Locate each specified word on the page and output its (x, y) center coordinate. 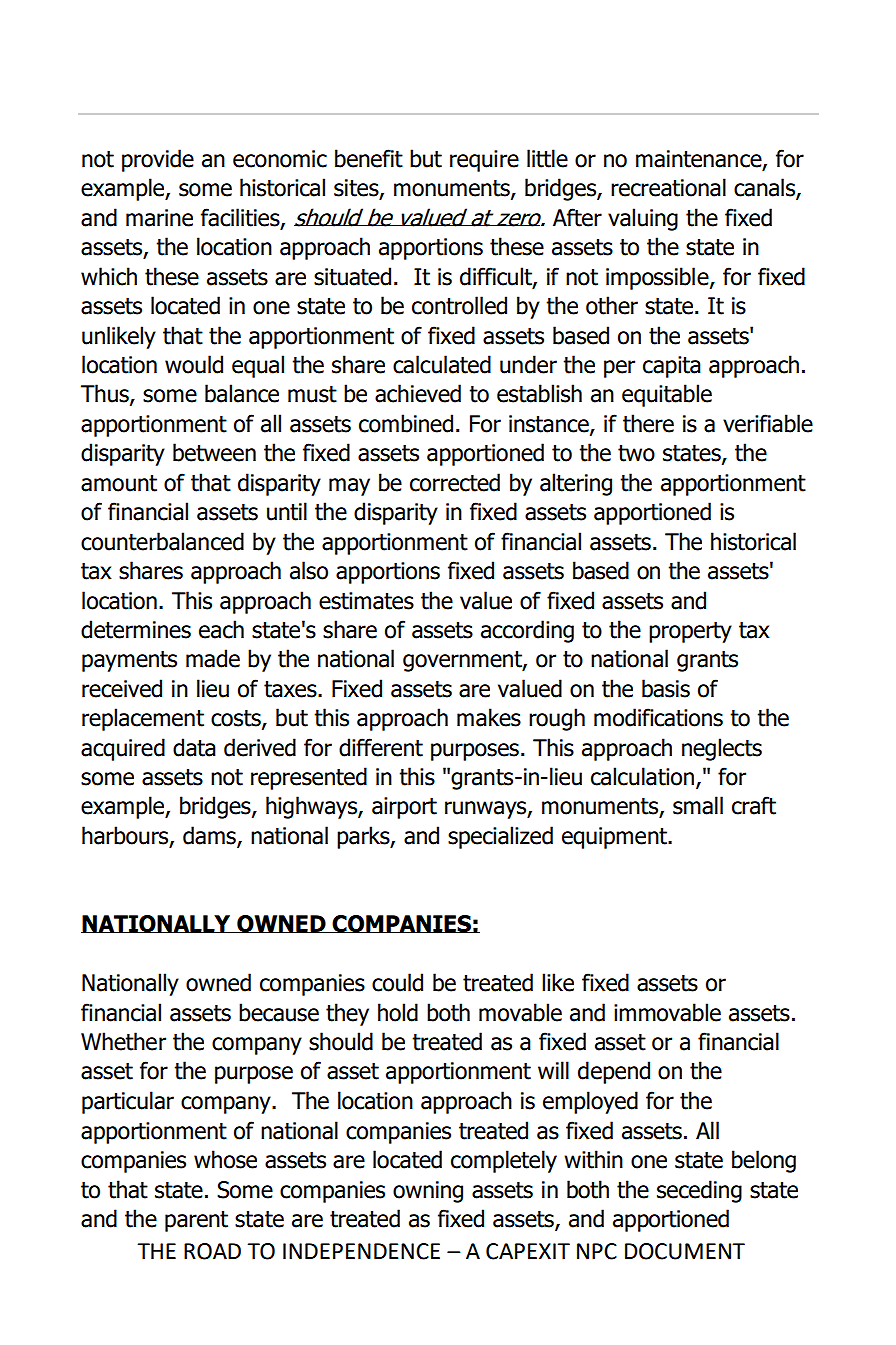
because (279, 1012)
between (214, 452)
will (553, 1070)
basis (666, 688)
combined (406, 423)
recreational (668, 187)
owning (428, 1192)
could (397, 982)
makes (489, 717)
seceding (699, 1191)
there (648, 423)
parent (196, 1221)
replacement (143, 719)
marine (159, 218)
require (484, 161)
